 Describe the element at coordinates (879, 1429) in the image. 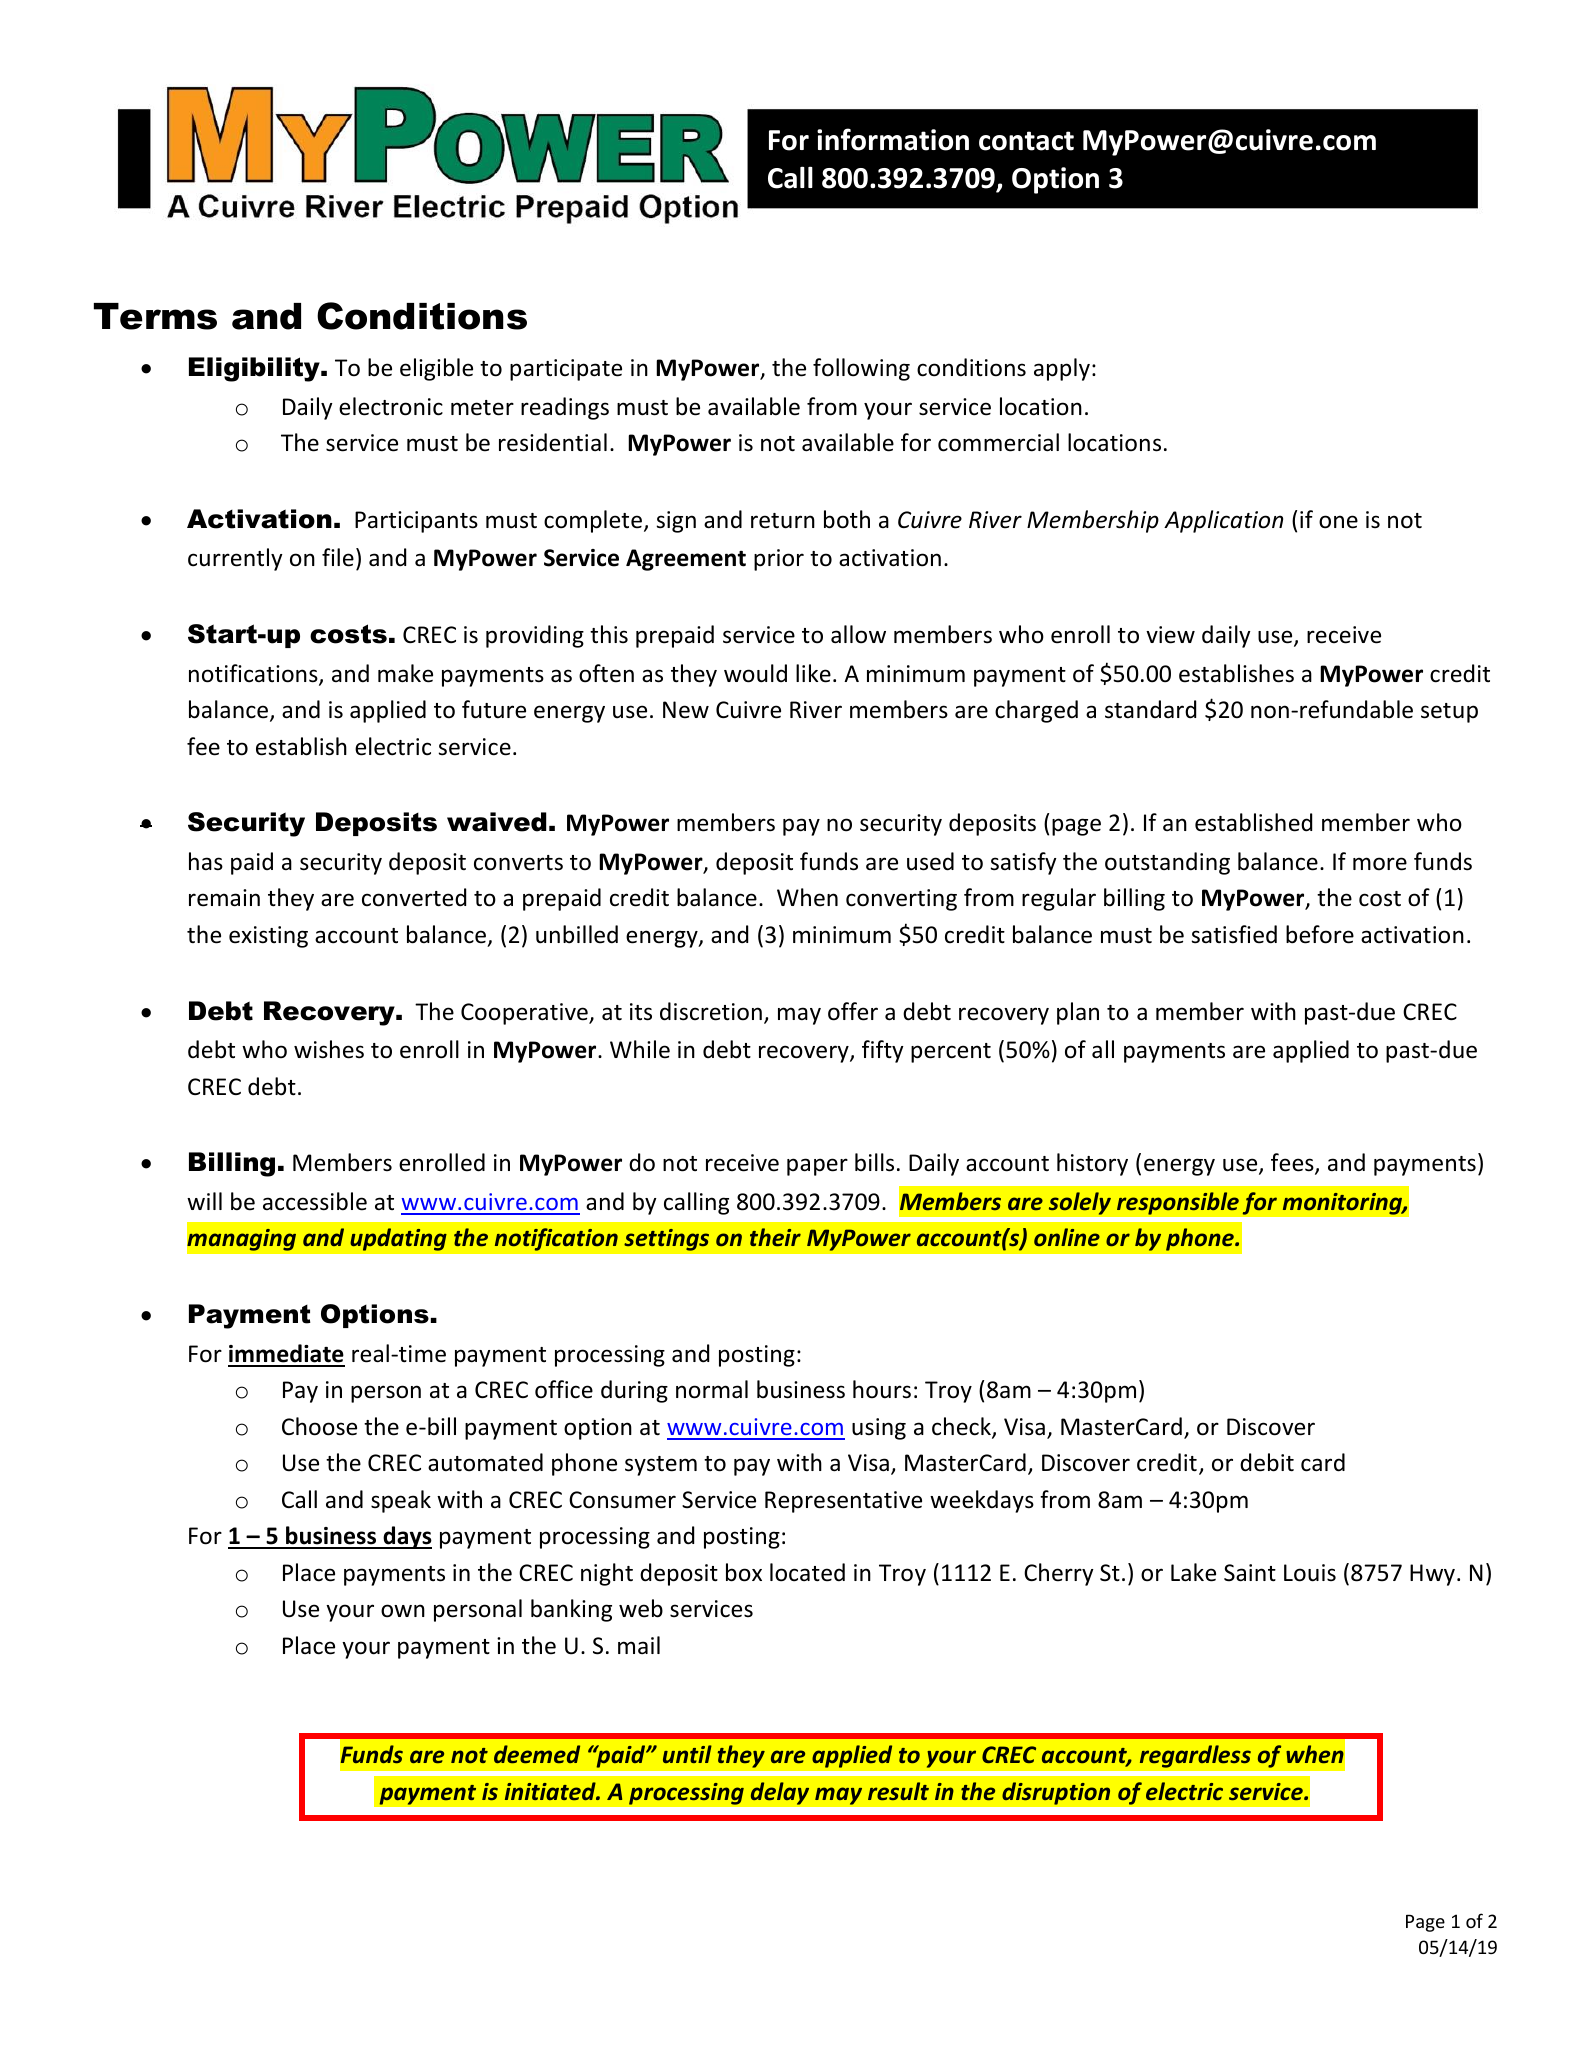

I see `using` at that location.
